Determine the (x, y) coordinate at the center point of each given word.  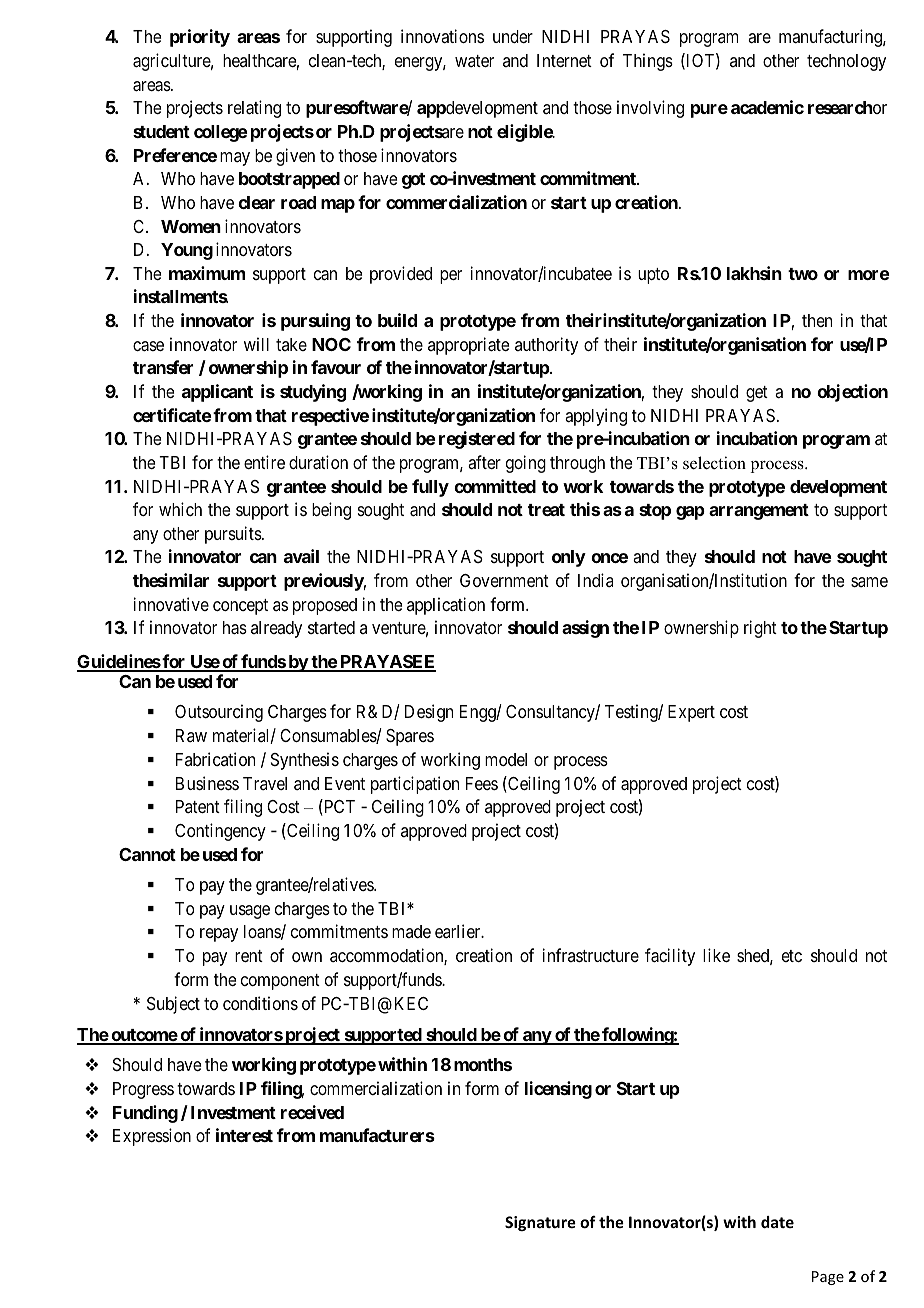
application (446, 606)
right (760, 629)
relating (254, 109)
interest (244, 1135)
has (235, 628)
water (474, 61)
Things (648, 62)
